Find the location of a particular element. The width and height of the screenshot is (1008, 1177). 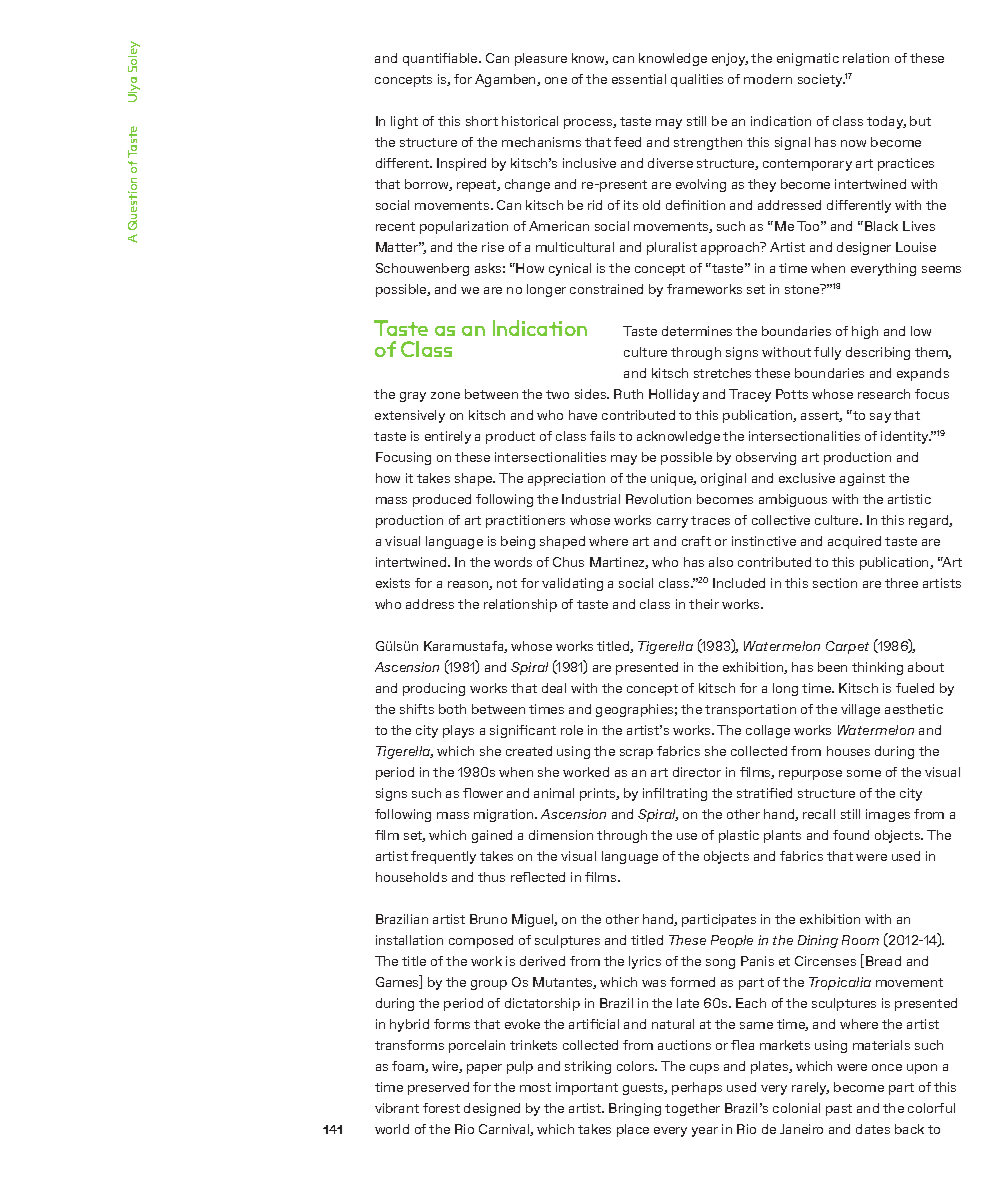

their is located at coordinates (704, 604).
